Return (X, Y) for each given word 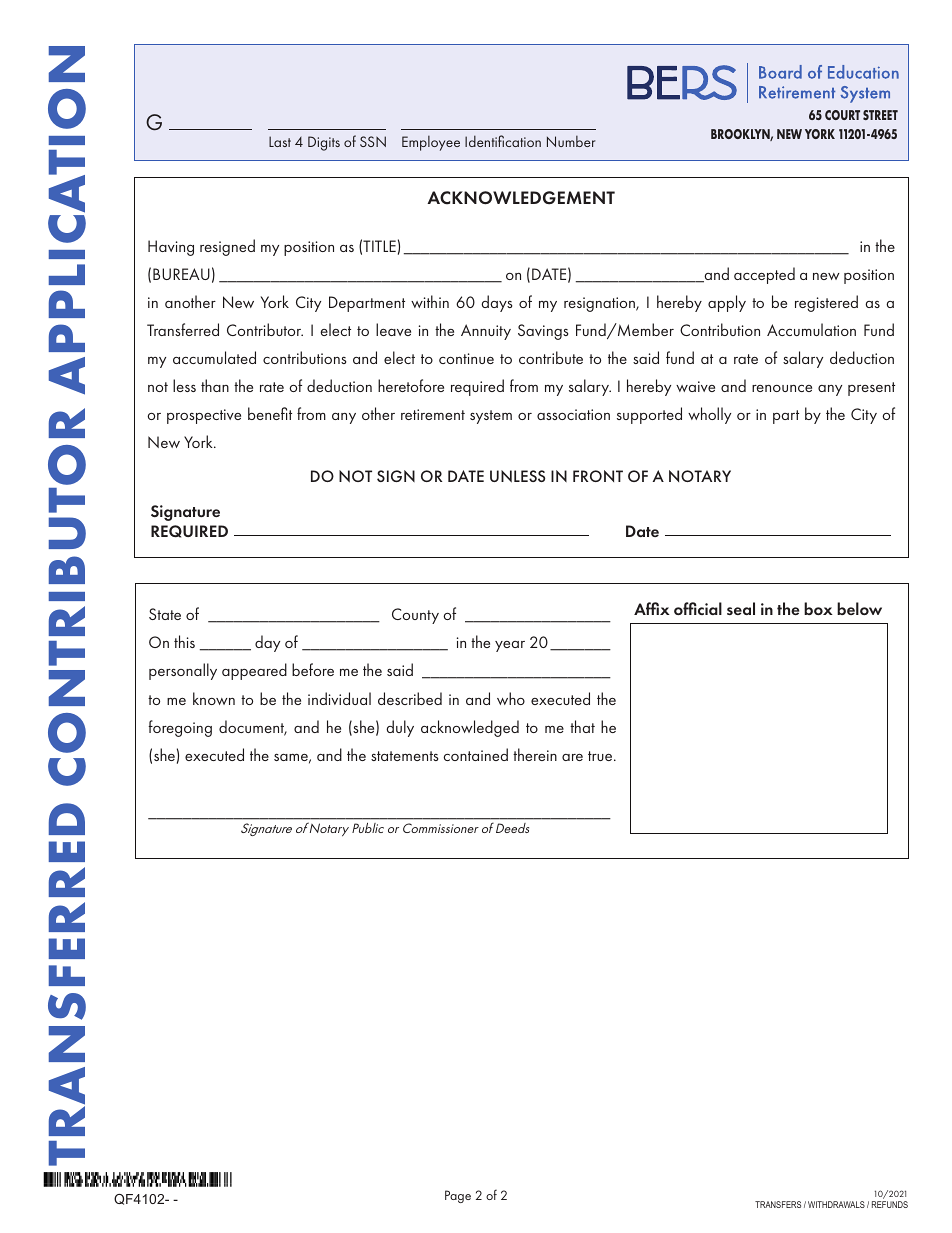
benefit (270, 413)
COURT (842, 115)
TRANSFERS (778, 1204)
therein (535, 754)
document (253, 728)
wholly (709, 415)
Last (280, 141)
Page (458, 1196)
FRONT (598, 476)
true (601, 756)
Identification (503, 141)
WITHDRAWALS (836, 1204)
